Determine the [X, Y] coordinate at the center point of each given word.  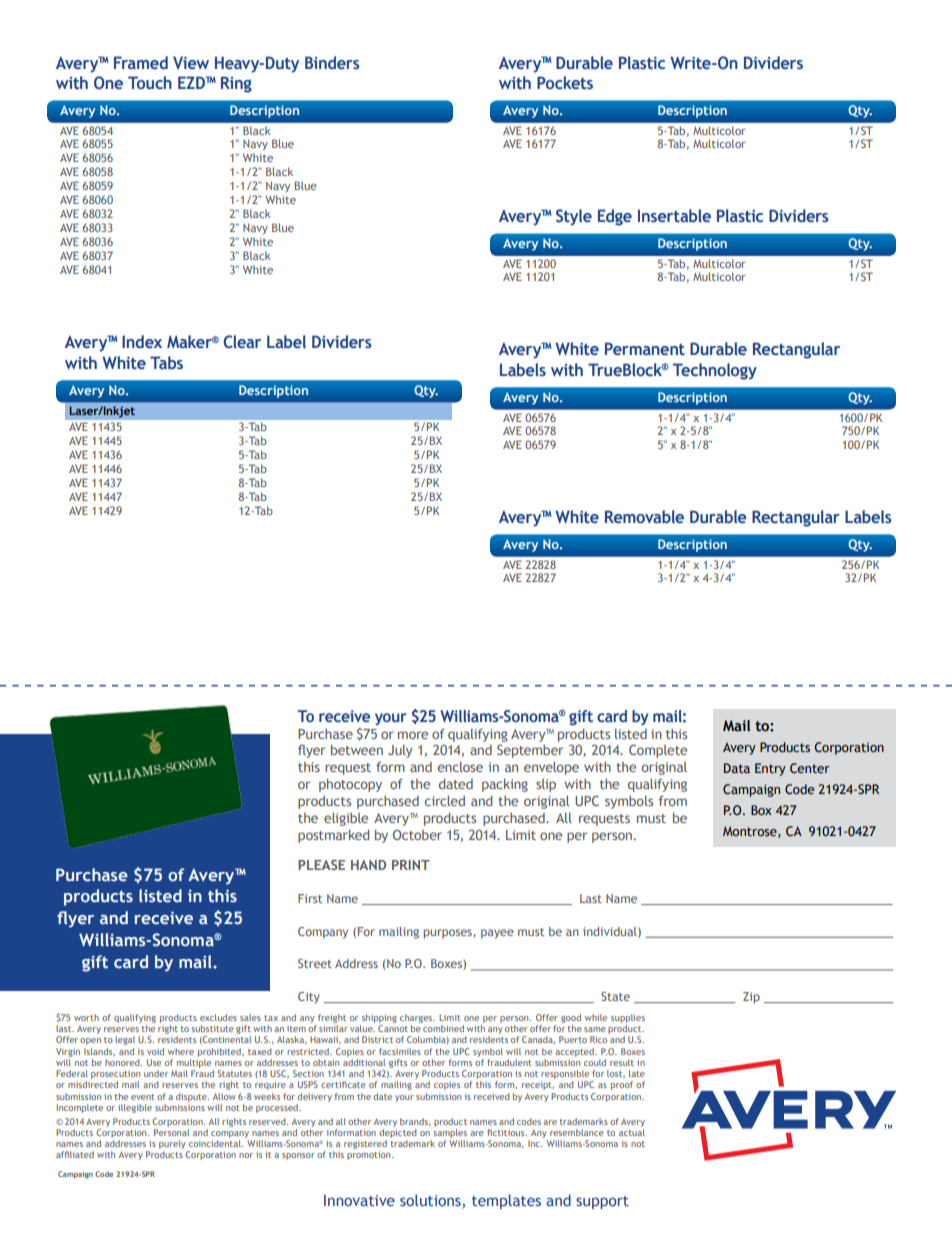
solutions [430, 1200]
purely [173, 1146]
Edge [615, 217]
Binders [332, 63]
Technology [715, 371]
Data [737, 768]
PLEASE [321, 864]
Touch [150, 82]
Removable [644, 517]
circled [445, 801]
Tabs [166, 363]
